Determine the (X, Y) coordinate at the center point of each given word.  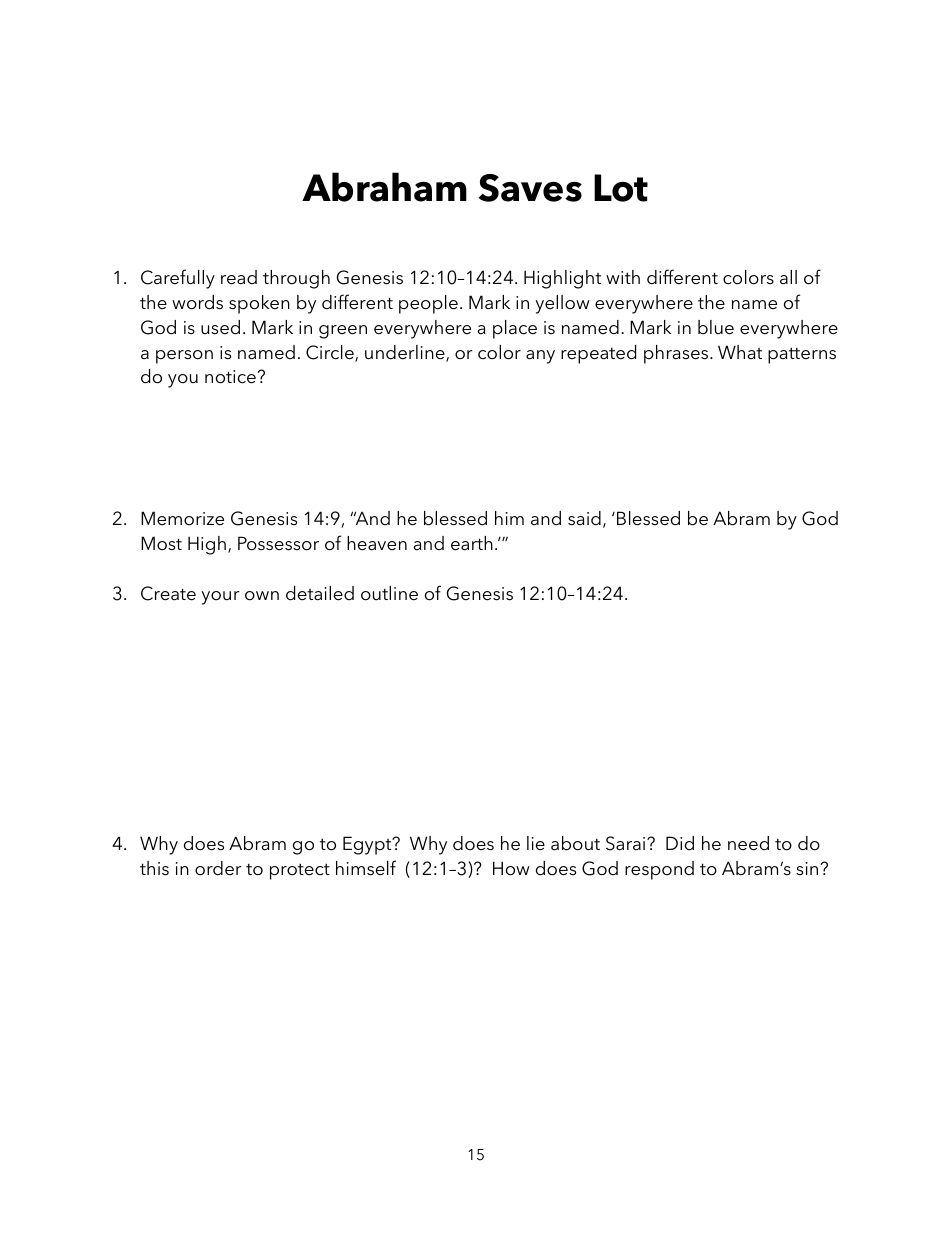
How (511, 868)
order (218, 868)
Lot (621, 188)
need (748, 843)
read (239, 277)
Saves (530, 188)
